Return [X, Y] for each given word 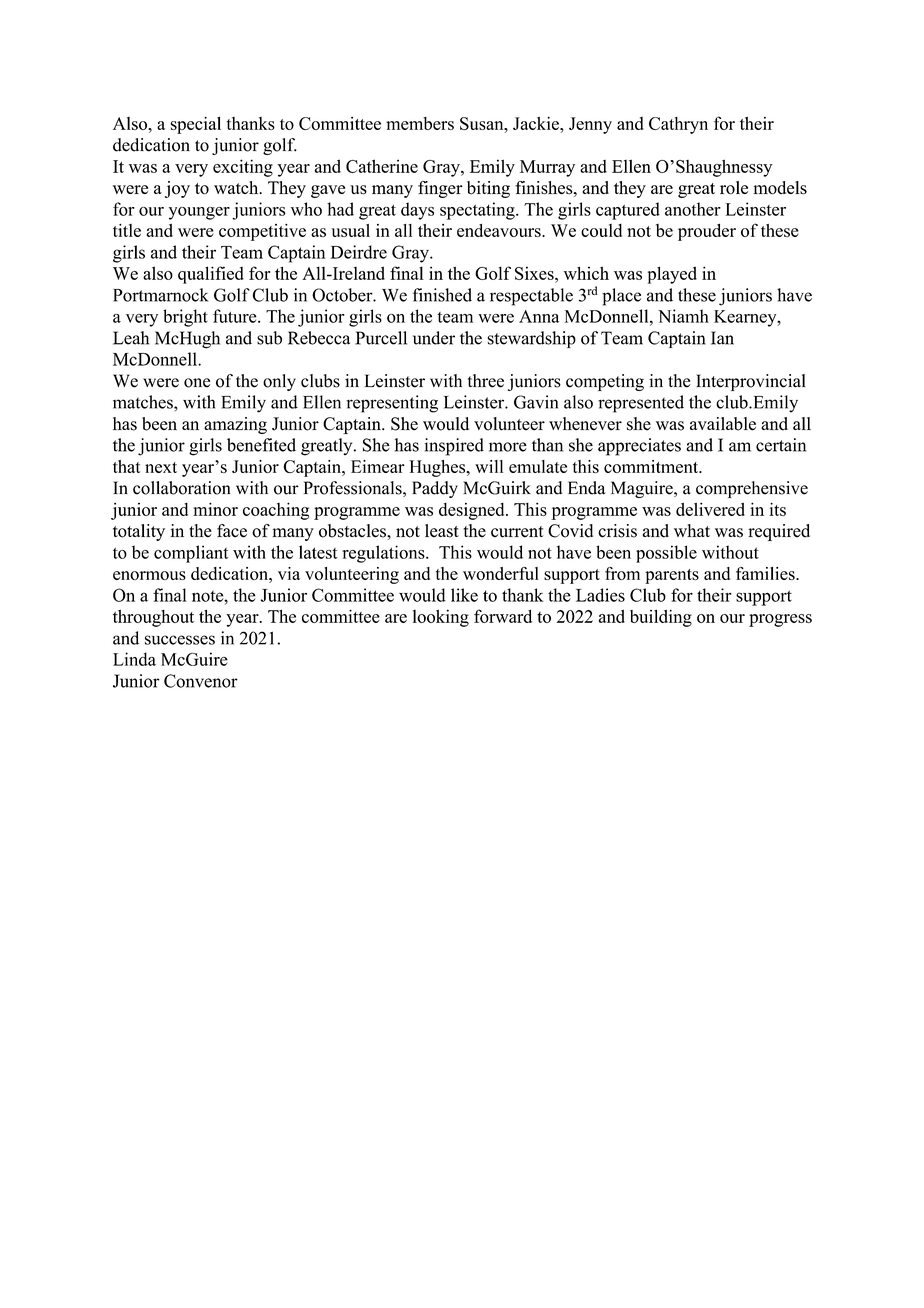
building [661, 618]
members [420, 123]
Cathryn [678, 125]
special [195, 125]
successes [180, 640]
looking [441, 618]
